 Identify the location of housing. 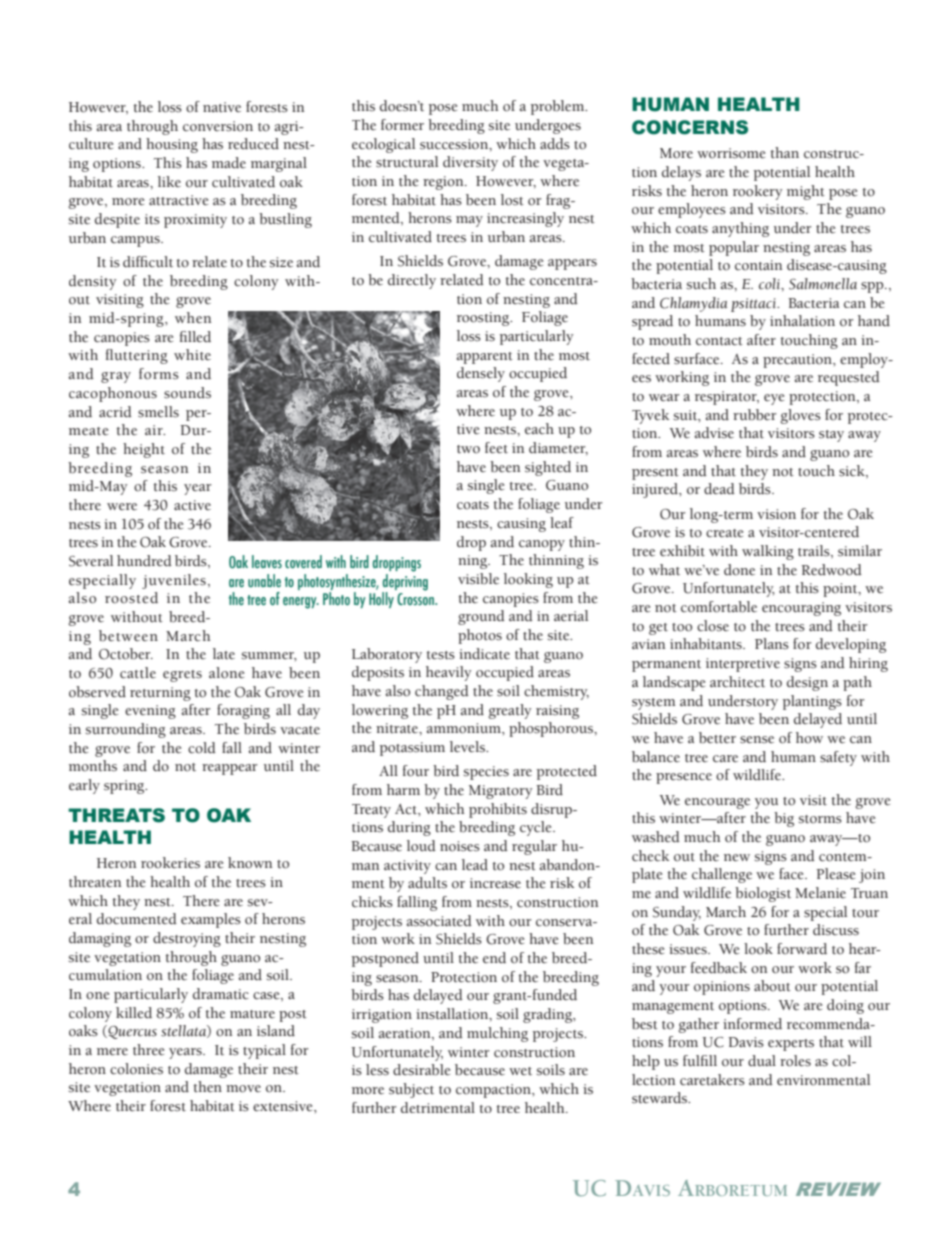
(172, 145).
